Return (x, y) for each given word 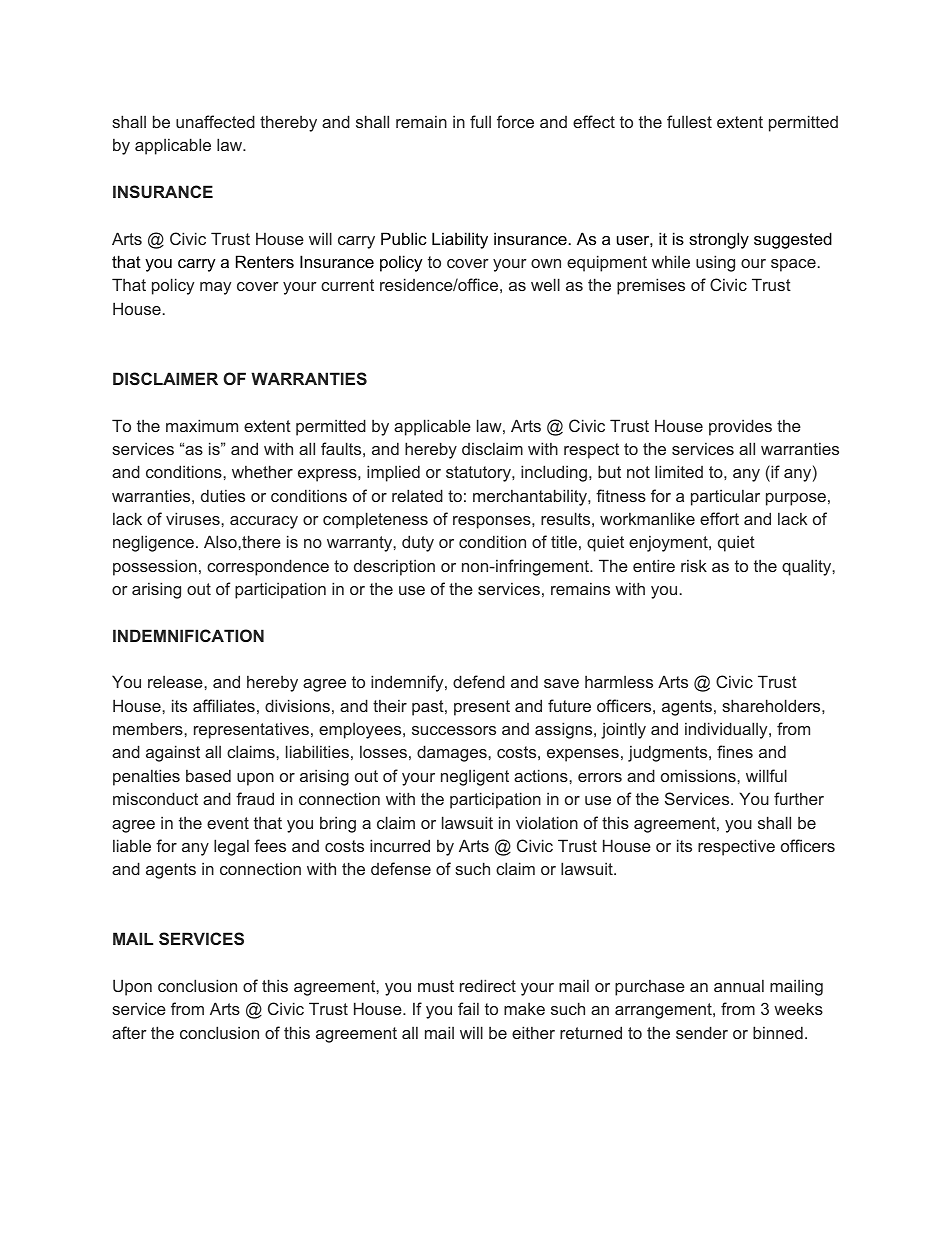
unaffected (215, 121)
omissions (699, 775)
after (129, 1032)
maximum (202, 425)
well (545, 284)
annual (739, 985)
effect (594, 121)
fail (468, 1008)
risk (694, 565)
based (208, 775)
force (515, 121)
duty (418, 543)
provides (740, 427)
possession (155, 567)
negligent (475, 777)
